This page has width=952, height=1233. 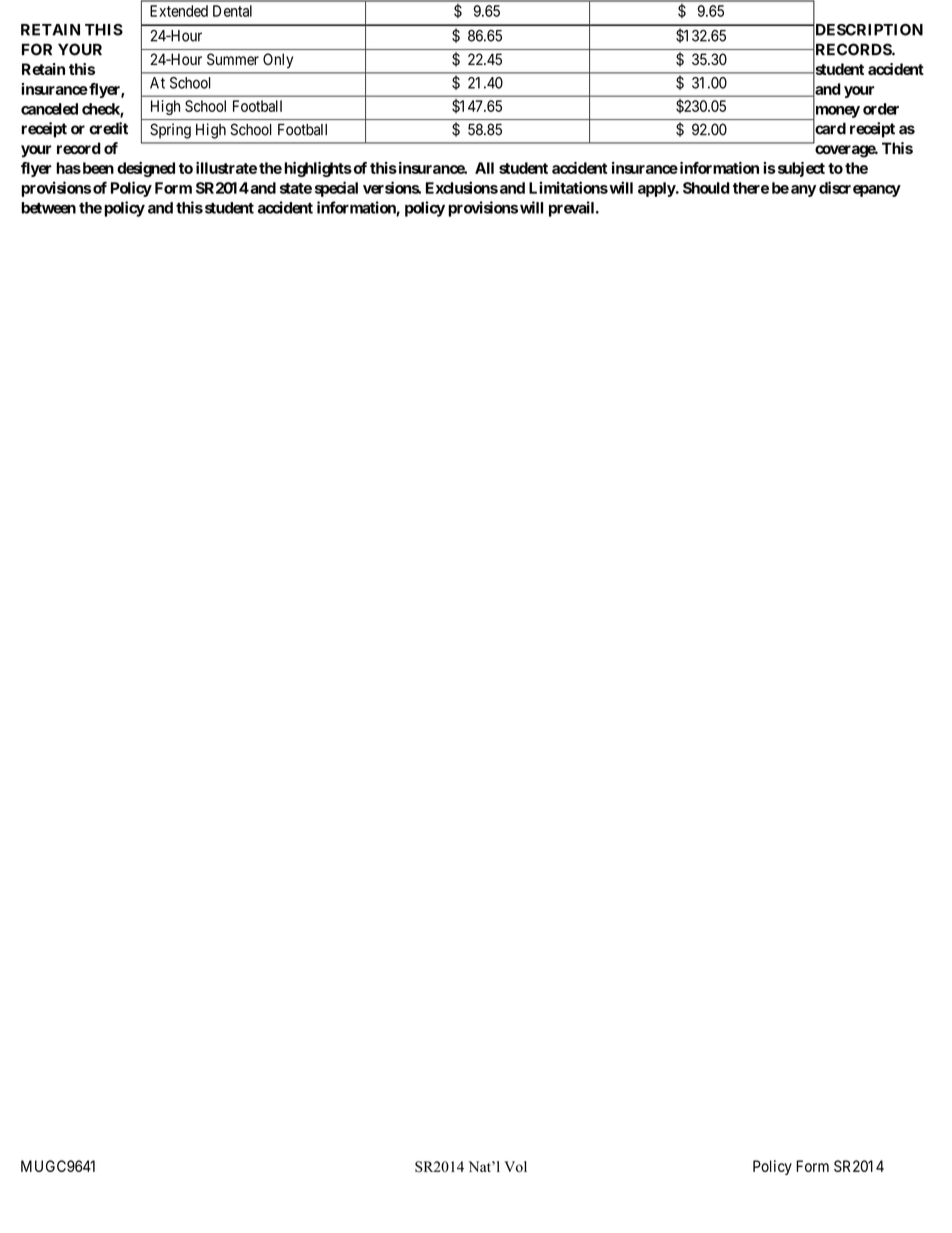 What do you see at coordinates (97, 168) in the page?
I see `been` at bounding box center [97, 168].
